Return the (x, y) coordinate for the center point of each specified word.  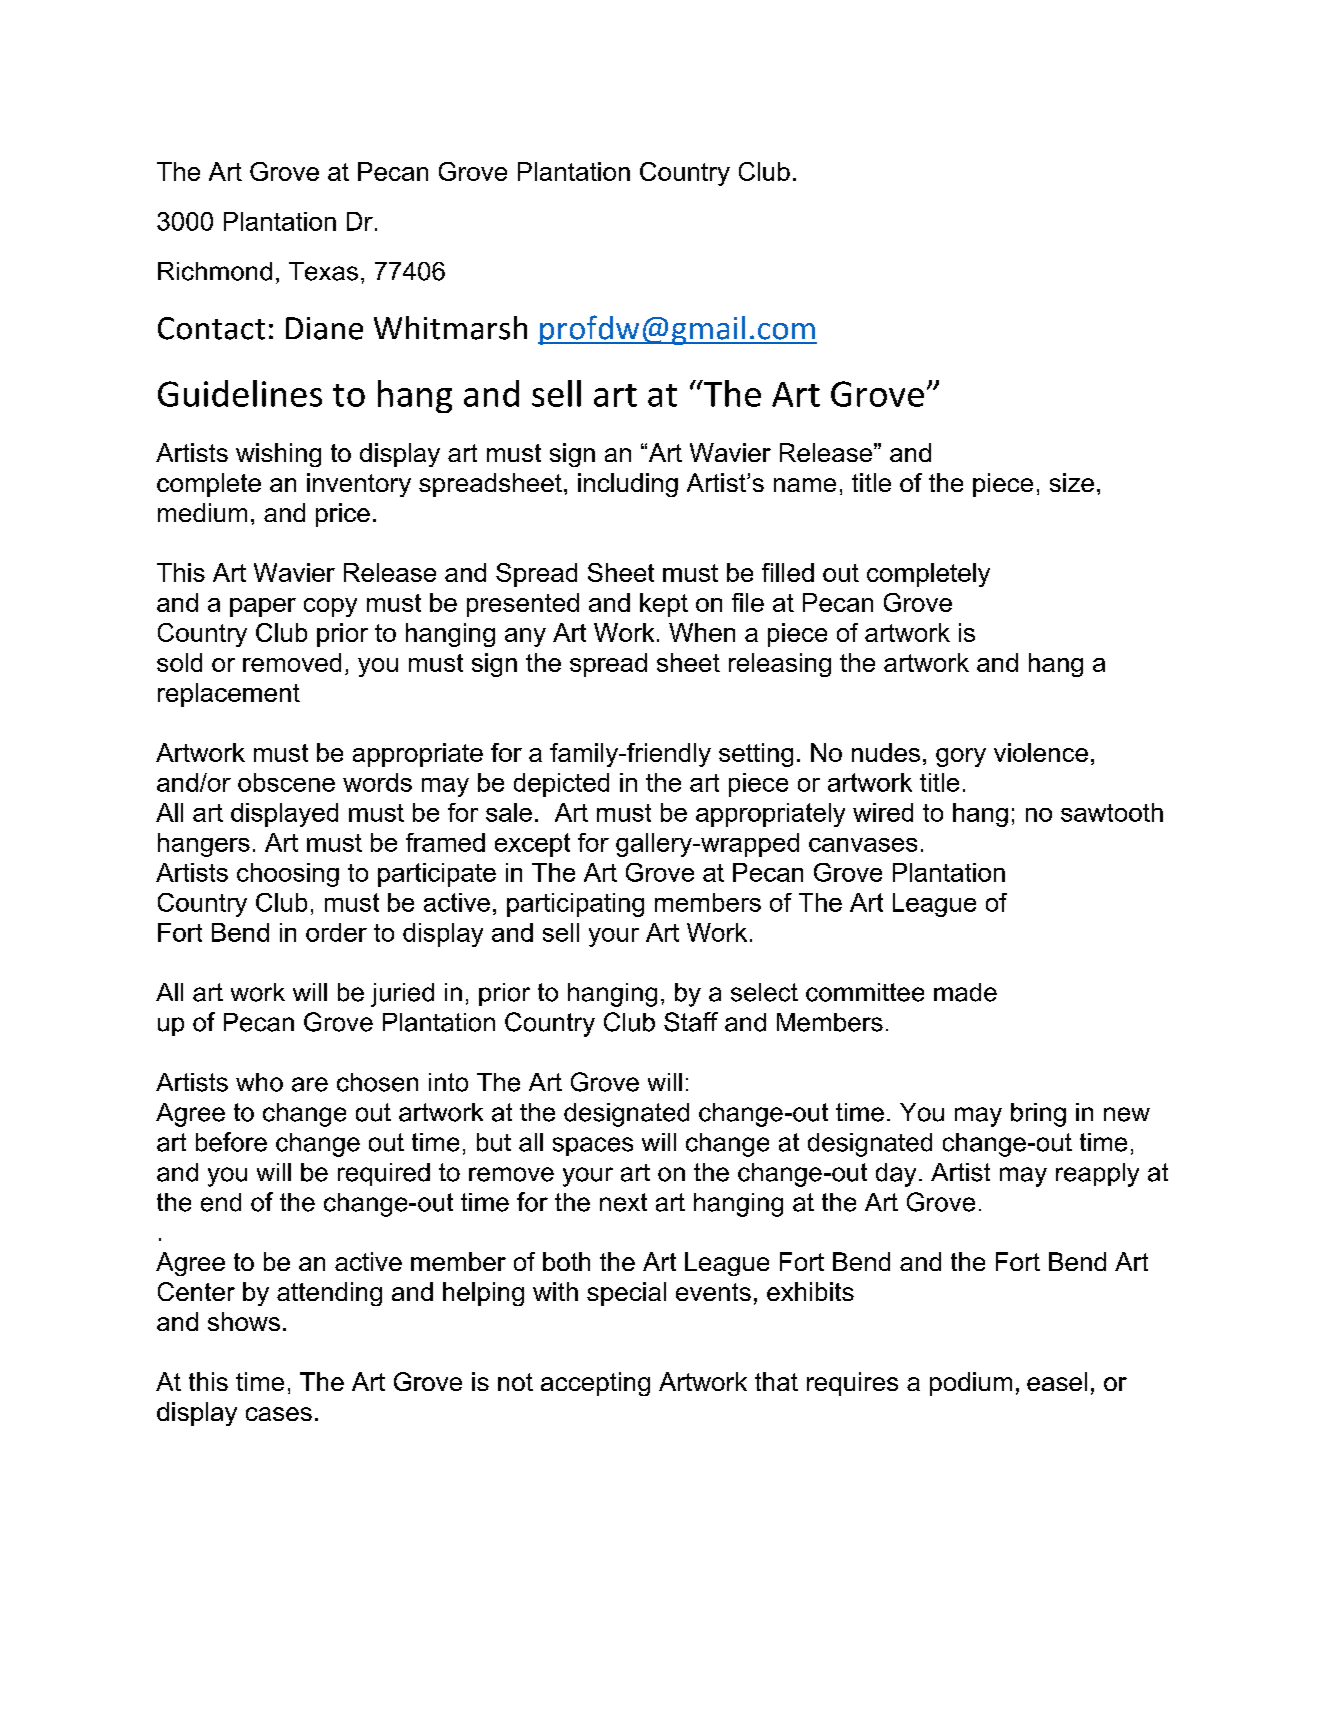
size (1072, 482)
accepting (595, 1384)
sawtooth (1112, 812)
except (532, 845)
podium (971, 1384)
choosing (288, 875)
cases (279, 1414)
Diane (324, 328)
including (628, 485)
